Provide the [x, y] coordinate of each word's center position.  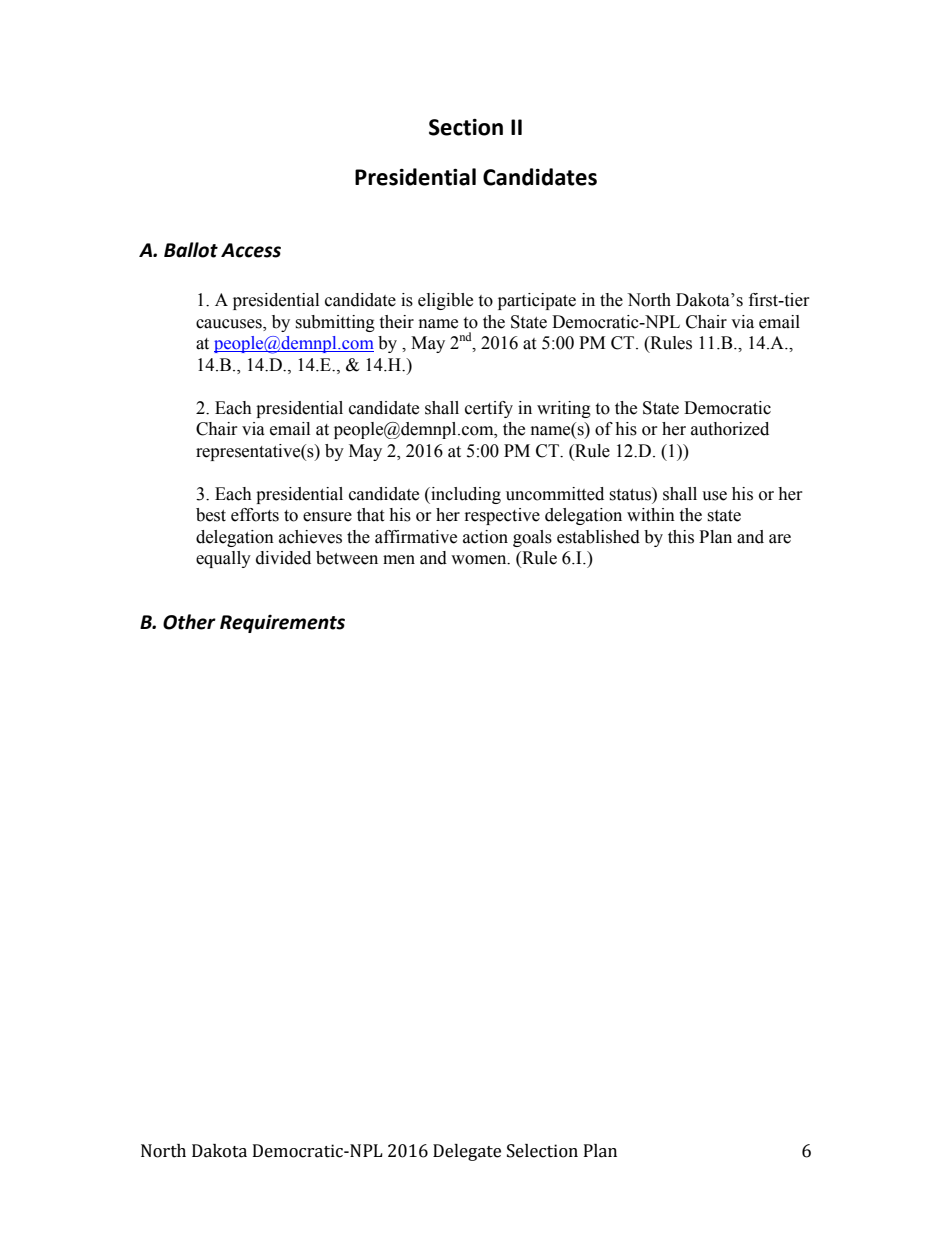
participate [537, 301]
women [480, 560]
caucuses [230, 324]
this [681, 537]
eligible [445, 301]
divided [283, 558]
